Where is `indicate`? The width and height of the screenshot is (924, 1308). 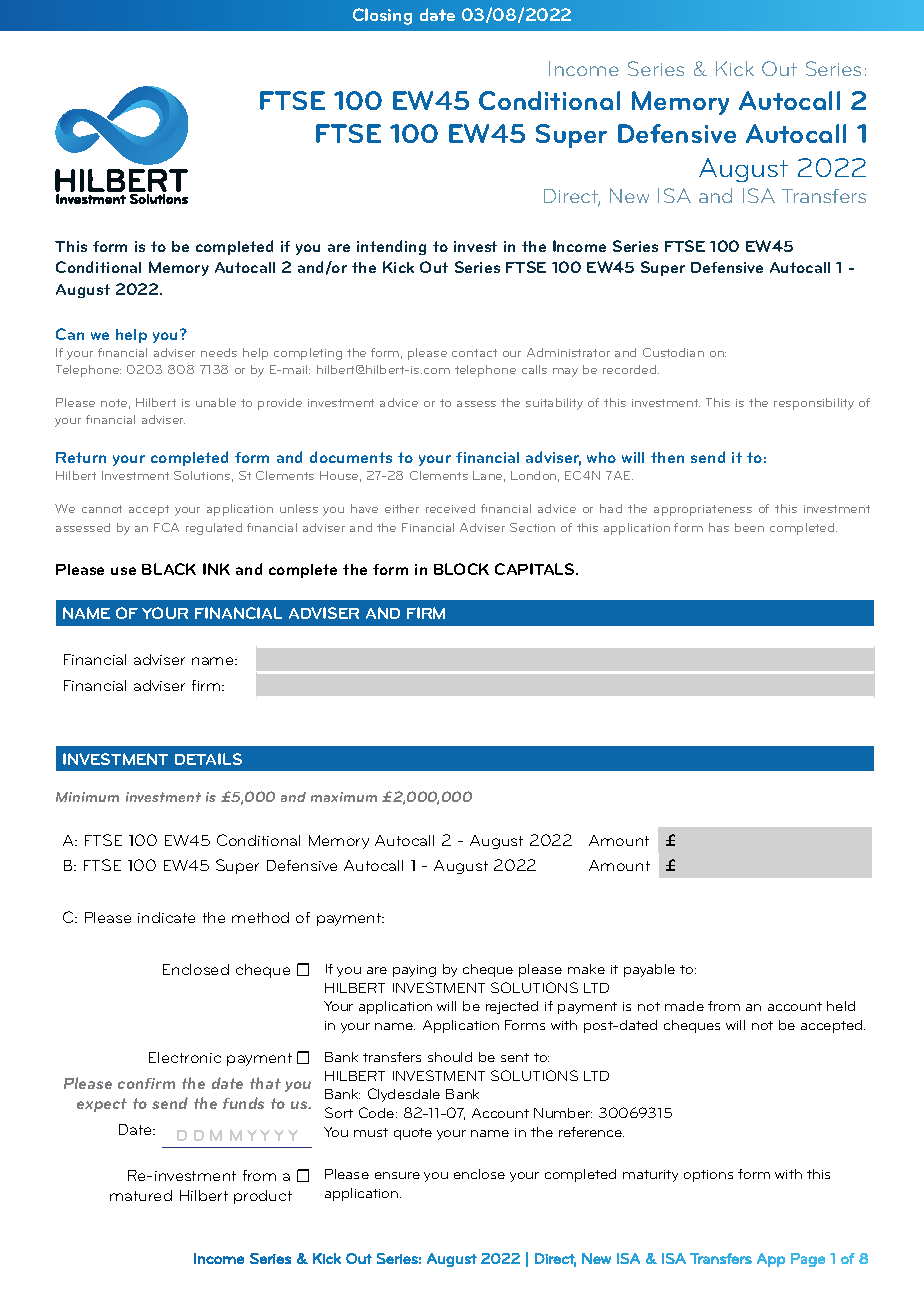
indicate is located at coordinates (166, 917).
